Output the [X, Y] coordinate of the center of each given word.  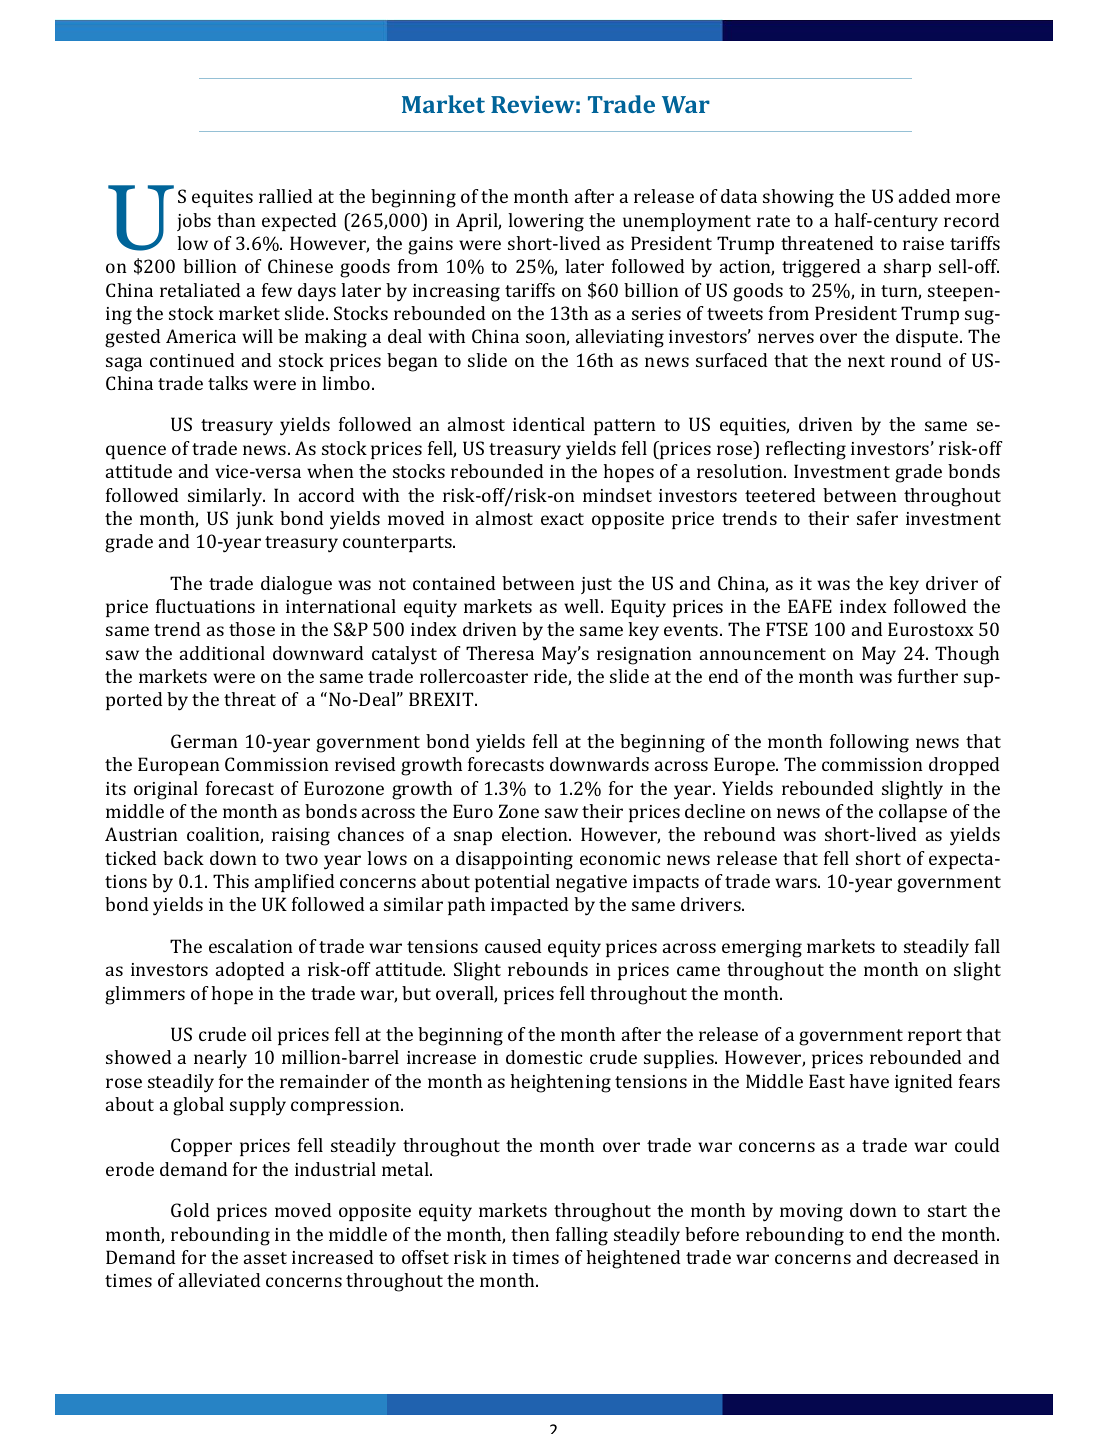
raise [923, 243]
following [869, 743]
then [530, 1234]
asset [265, 1258]
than [236, 220]
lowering [546, 222]
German [204, 741]
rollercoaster [474, 676]
